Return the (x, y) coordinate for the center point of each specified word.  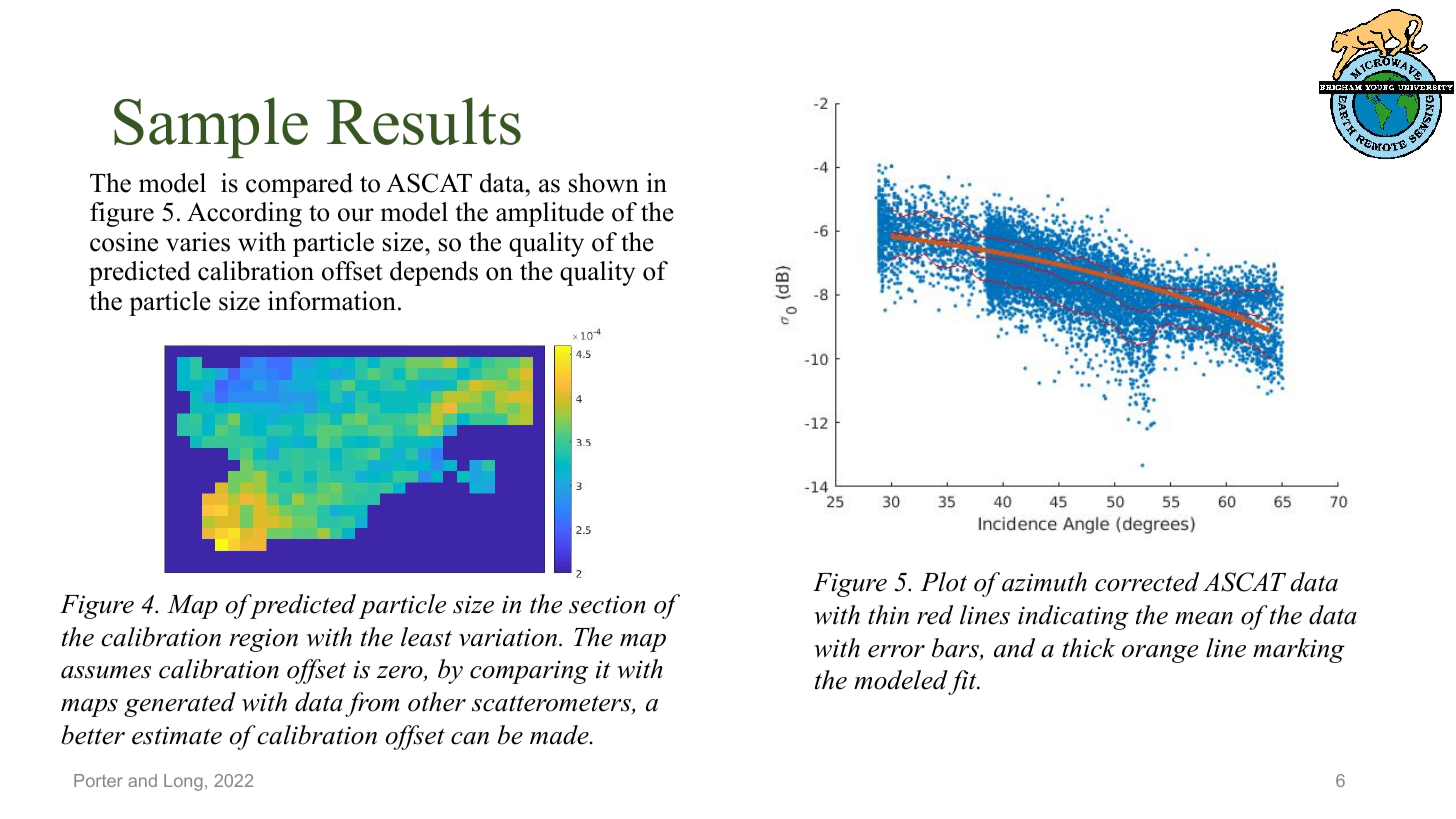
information (332, 301)
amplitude (550, 214)
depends (434, 273)
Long (183, 782)
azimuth (1044, 582)
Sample (211, 128)
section (607, 604)
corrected (1147, 582)
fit (963, 682)
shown (604, 183)
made (560, 735)
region (263, 640)
